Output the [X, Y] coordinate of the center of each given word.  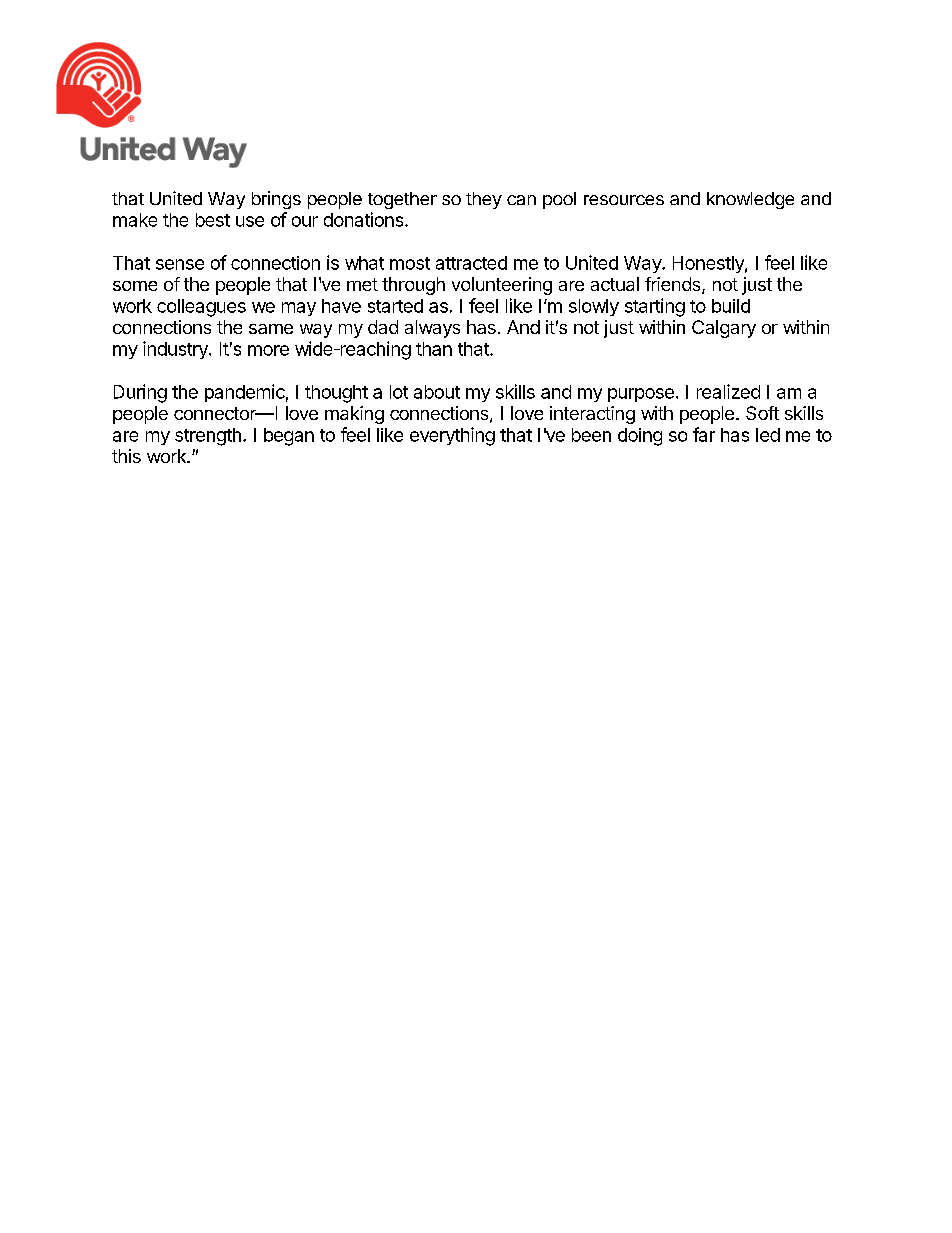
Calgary [724, 329]
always [432, 329]
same [271, 329]
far [704, 434]
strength [208, 437]
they [484, 200]
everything [452, 436]
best [213, 220]
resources [624, 200]
